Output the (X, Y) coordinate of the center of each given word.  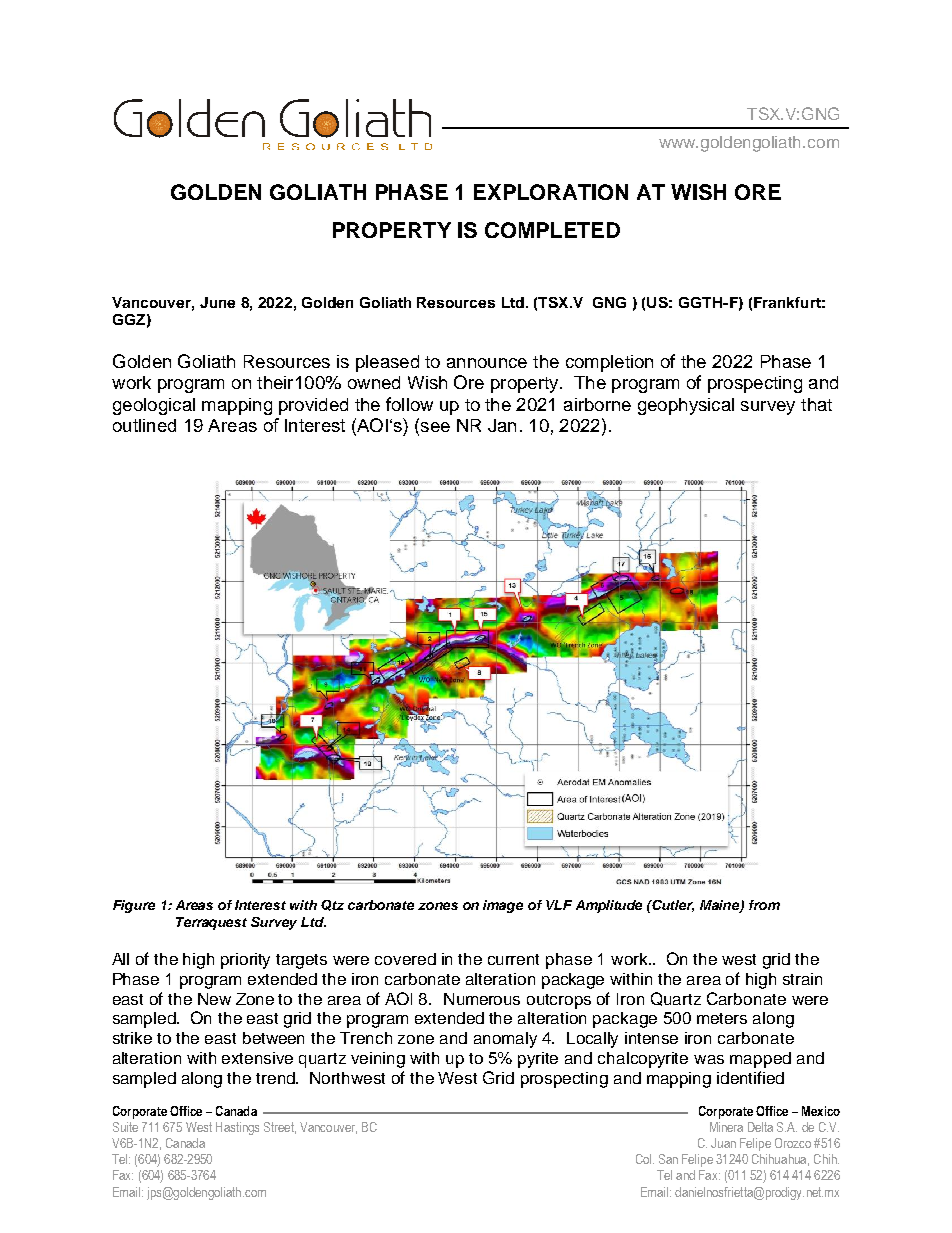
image (503, 906)
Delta (760, 1127)
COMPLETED (552, 230)
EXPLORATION (551, 192)
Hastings (237, 1128)
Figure (134, 906)
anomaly (505, 1040)
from (764, 905)
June (217, 302)
